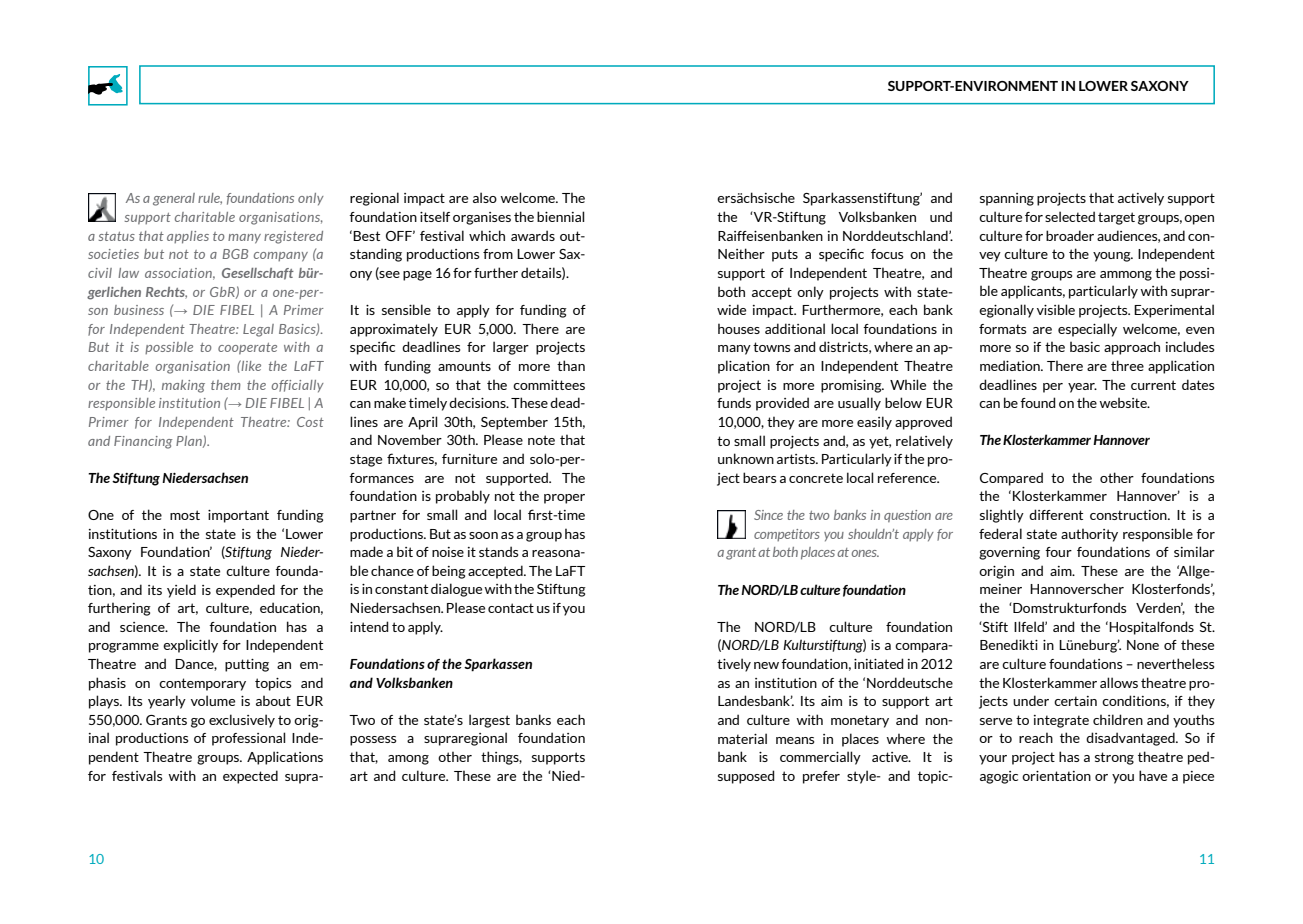  What do you see at coordinates (174, 199) in the image?
I see `general` at bounding box center [174, 199].
